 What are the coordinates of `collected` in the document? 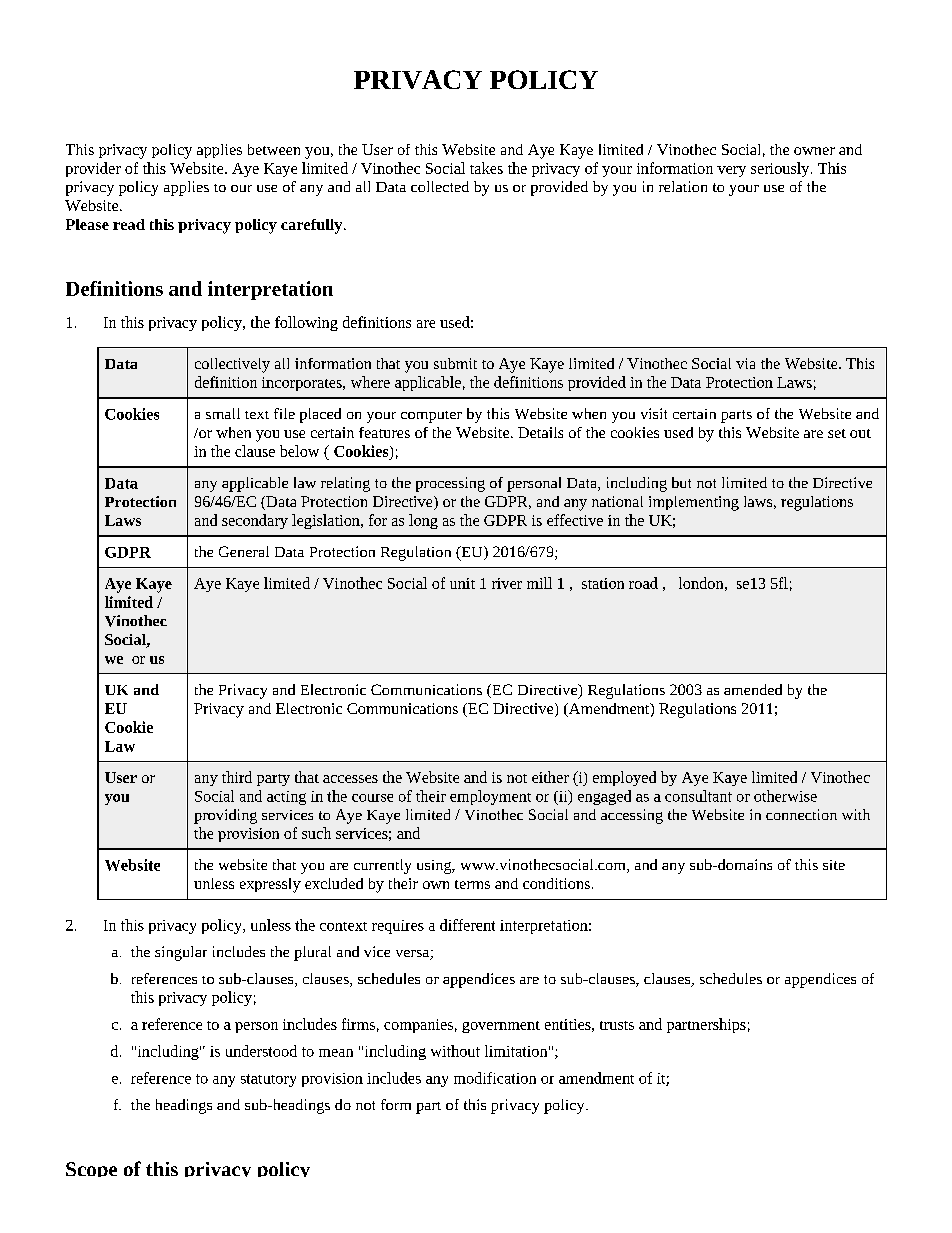 It's located at (440, 186).
